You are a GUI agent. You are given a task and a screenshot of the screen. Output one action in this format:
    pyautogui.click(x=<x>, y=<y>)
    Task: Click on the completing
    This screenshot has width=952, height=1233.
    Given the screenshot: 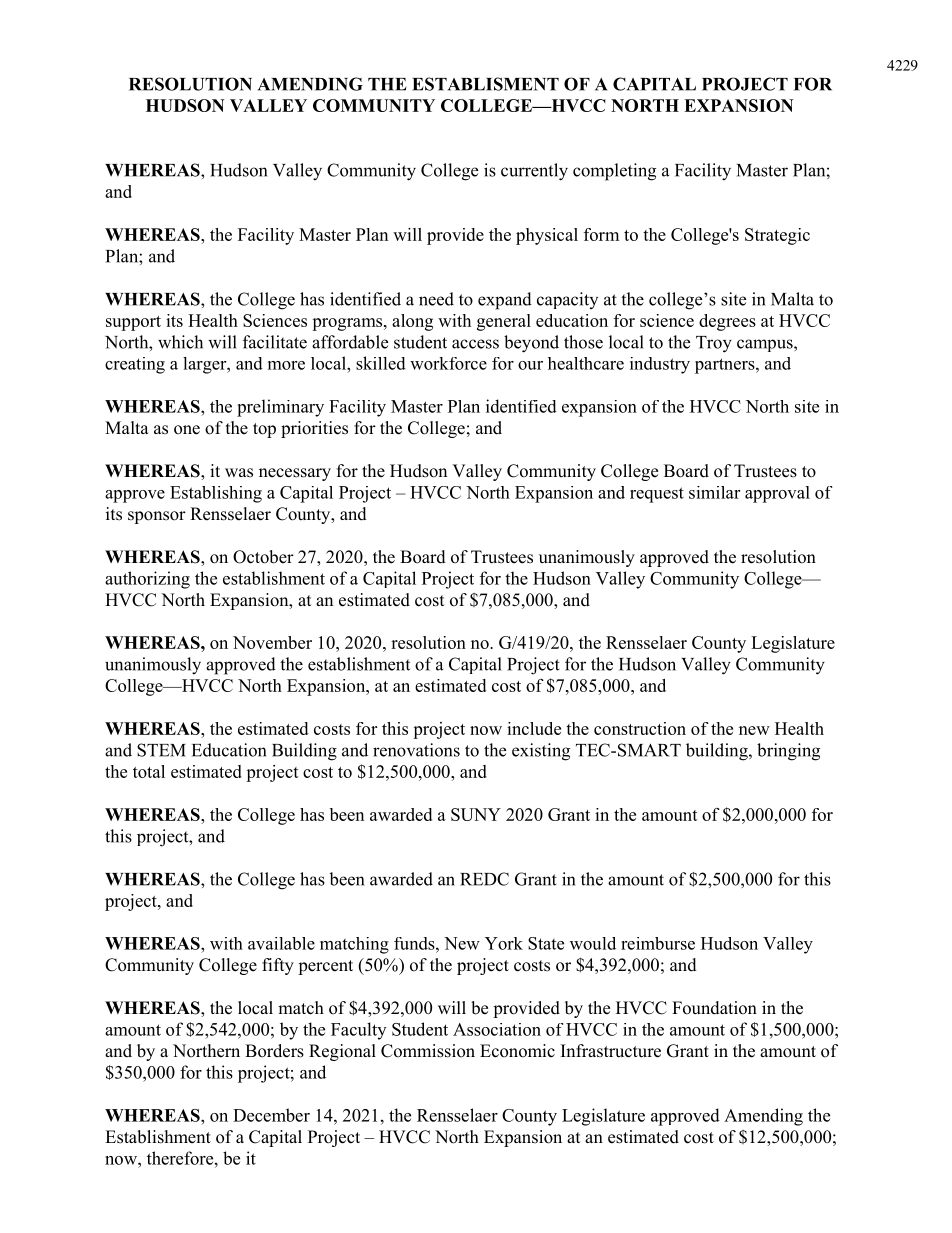 What is the action you would take?
    pyautogui.click(x=614, y=172)
